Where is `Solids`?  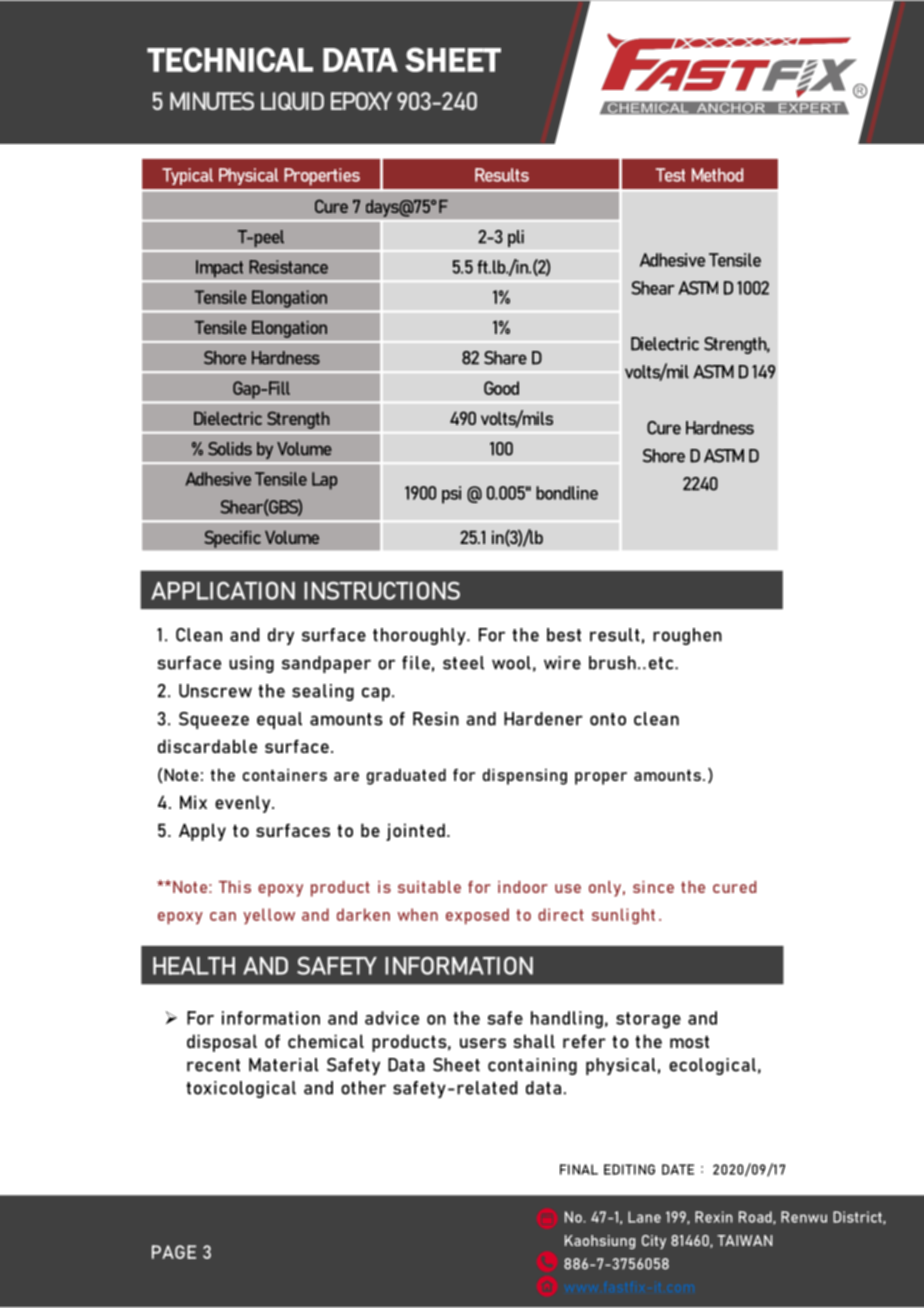
Solids is located at coordinates (230, 449).
